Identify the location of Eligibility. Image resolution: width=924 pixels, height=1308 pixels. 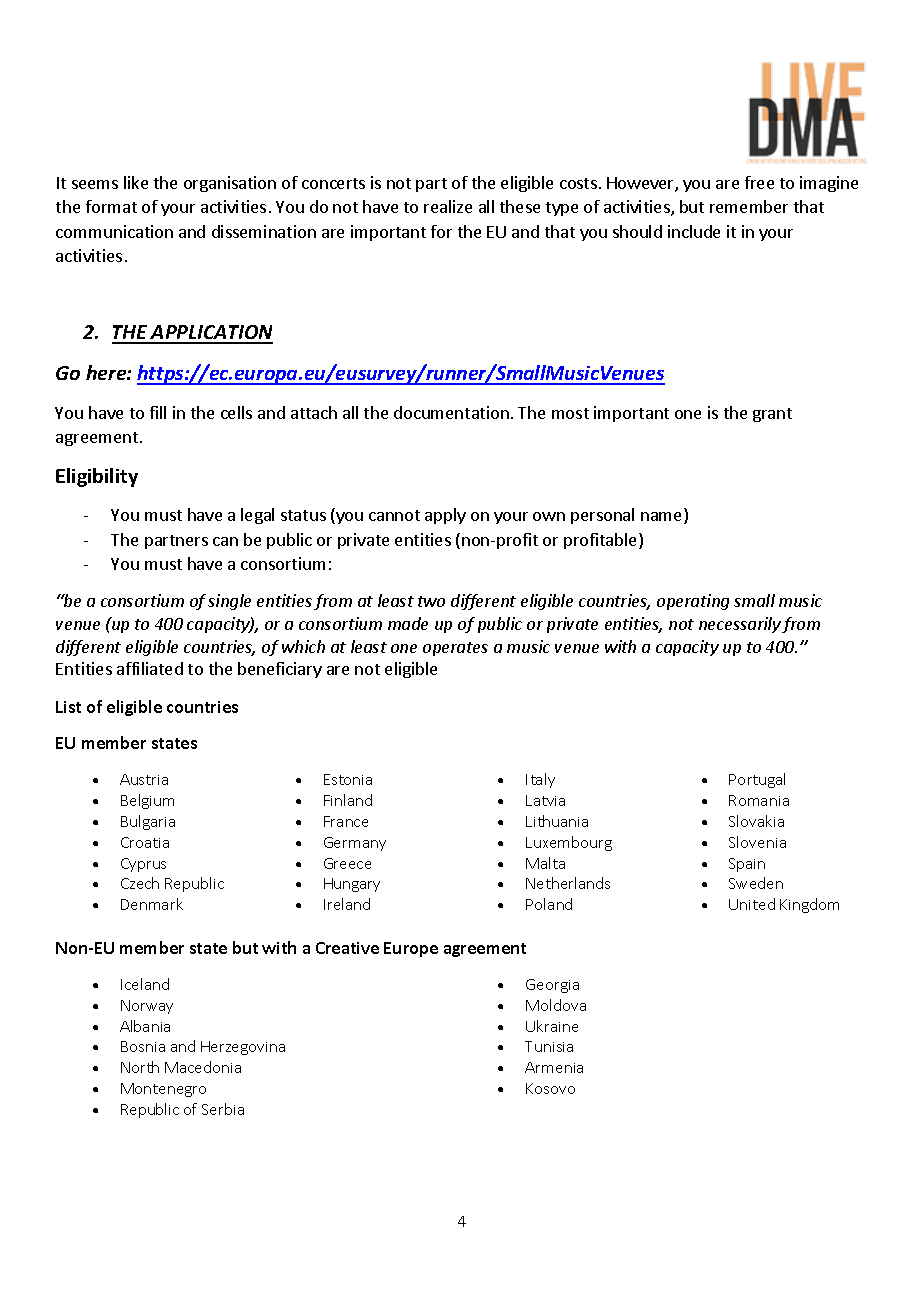
(97, 477).
